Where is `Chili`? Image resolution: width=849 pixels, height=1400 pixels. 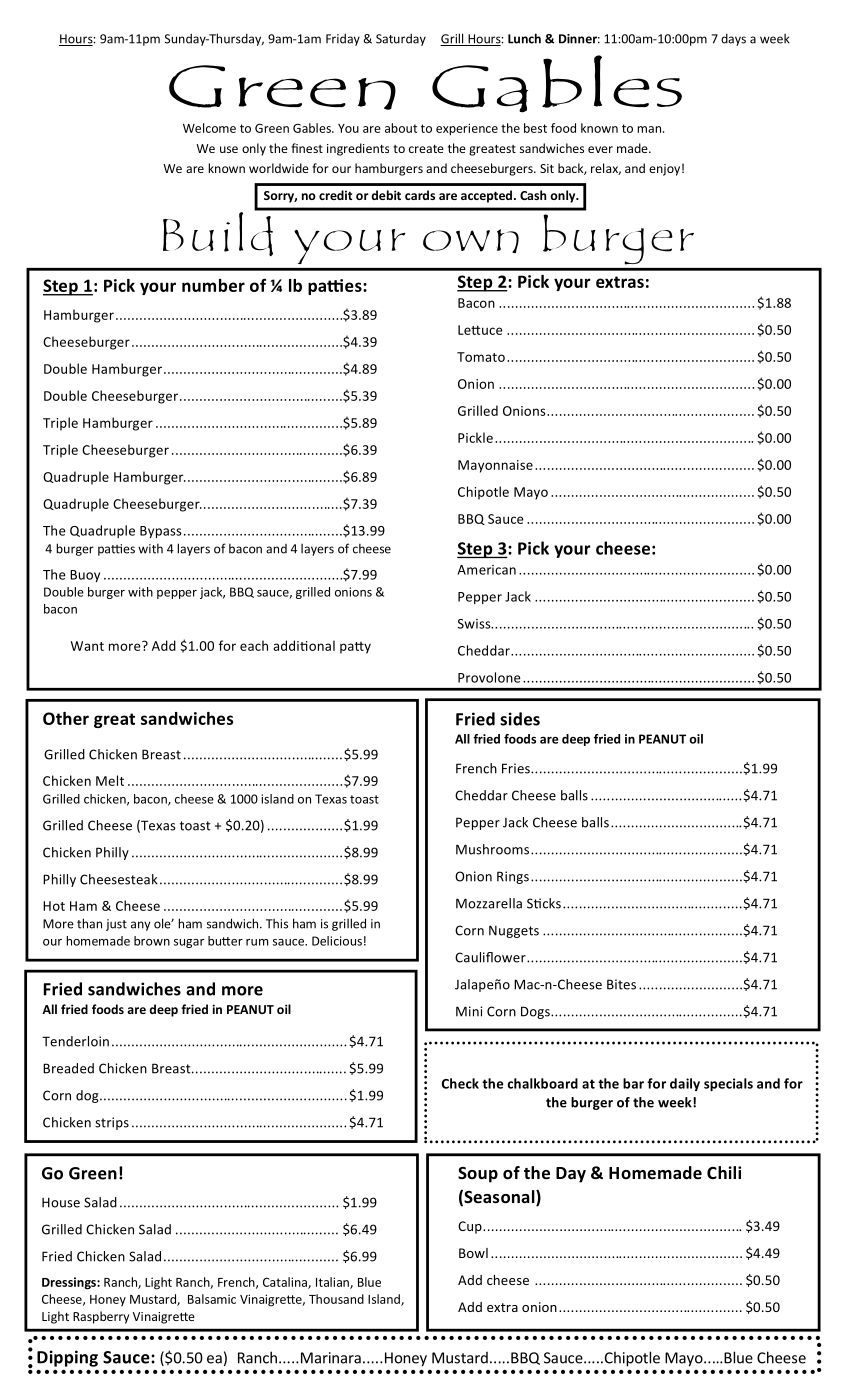
Chili is located at coordinates (724, 1172).
